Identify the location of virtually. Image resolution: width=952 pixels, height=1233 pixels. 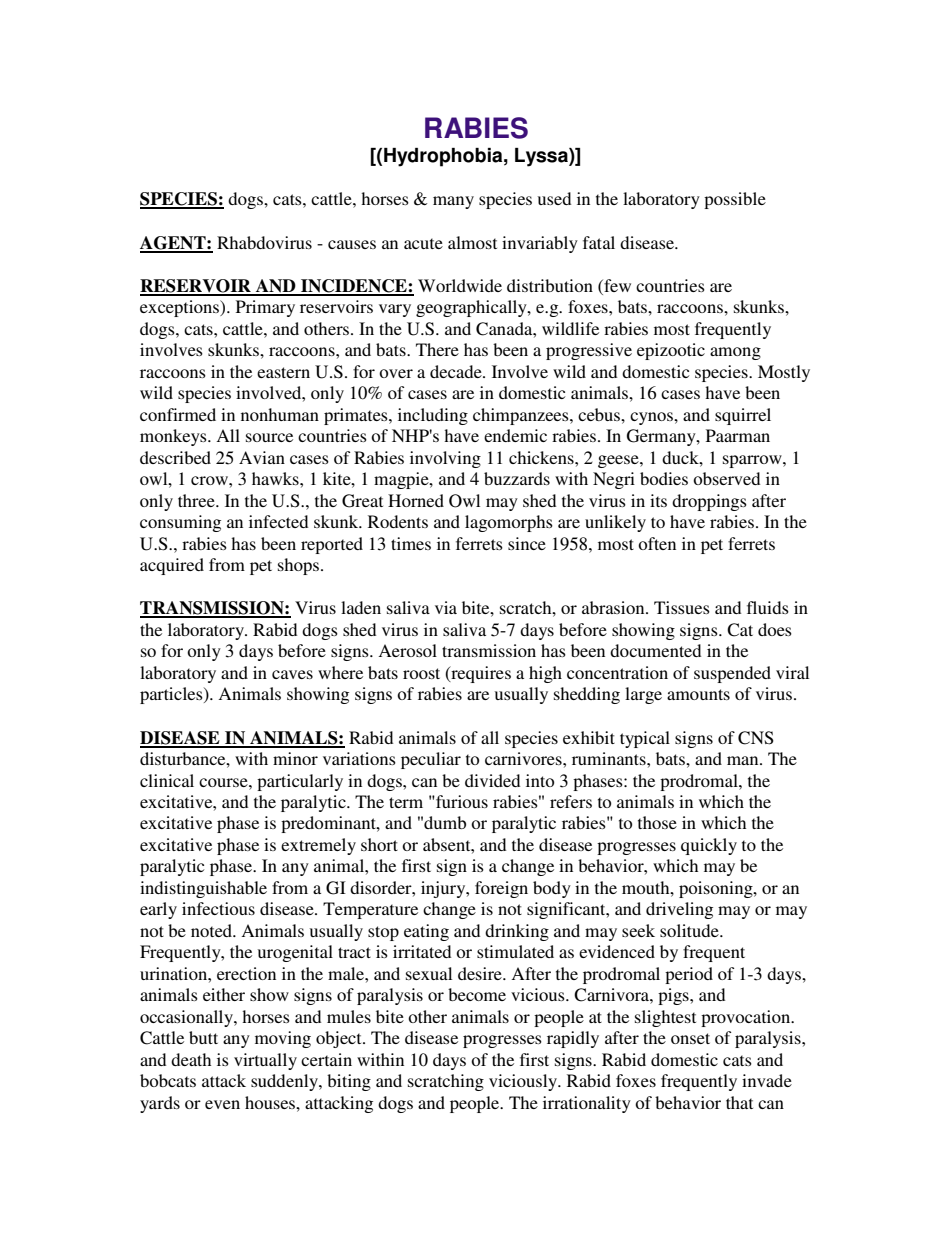
(265, 1061).
